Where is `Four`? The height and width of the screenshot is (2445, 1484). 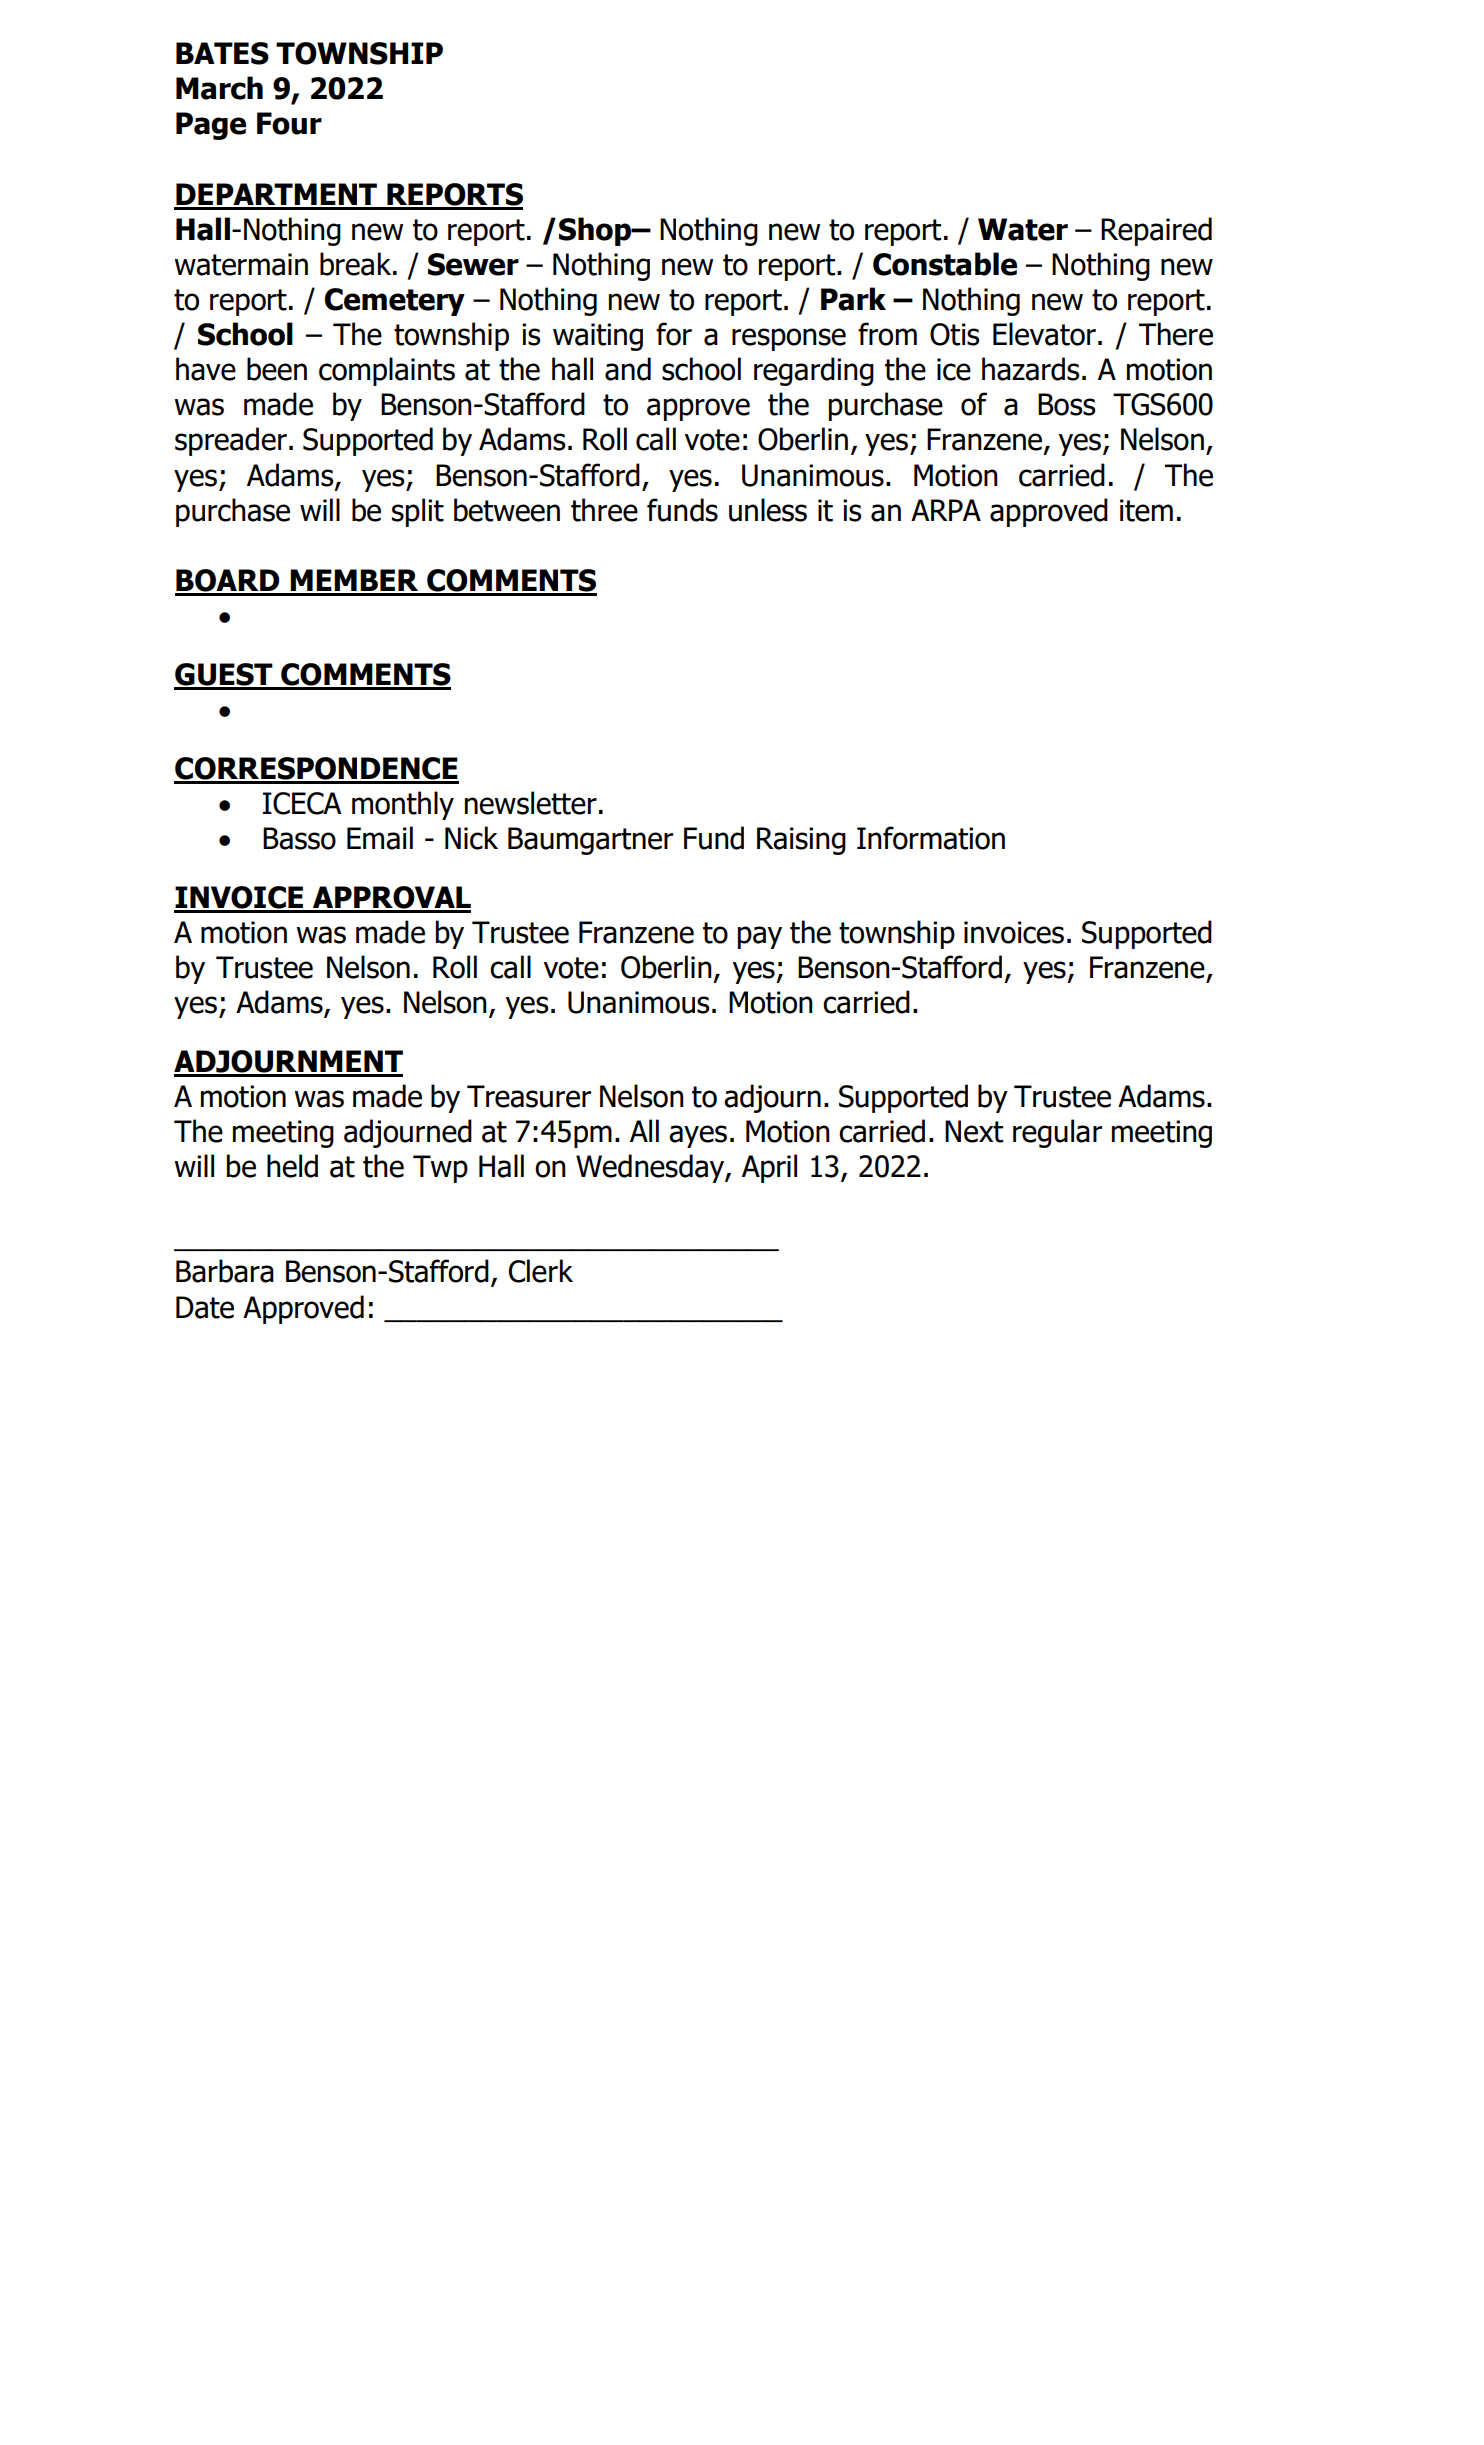
Four is located at coordinates (289, 123).
